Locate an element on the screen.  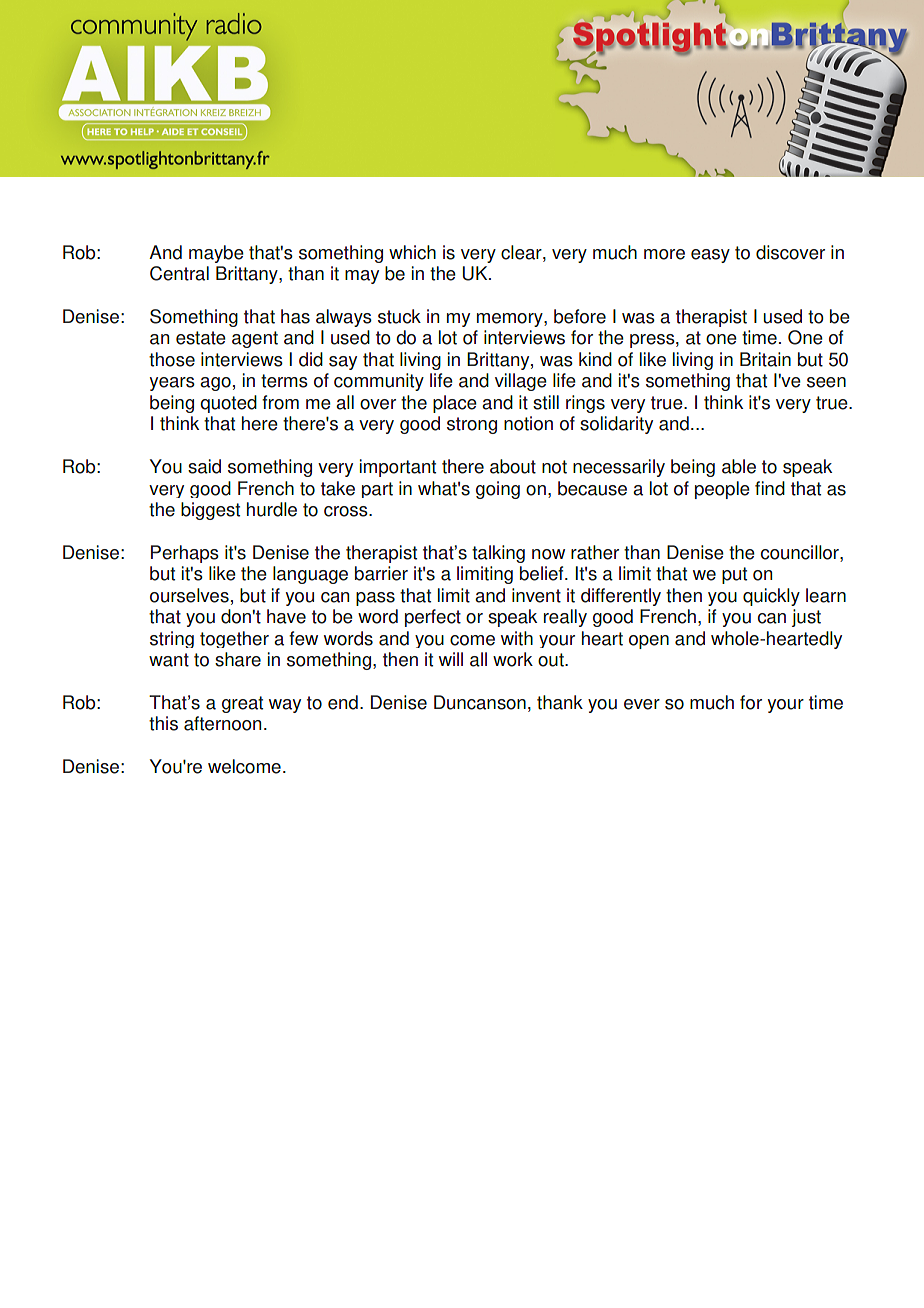
work is located at coordinates (513, 659).
